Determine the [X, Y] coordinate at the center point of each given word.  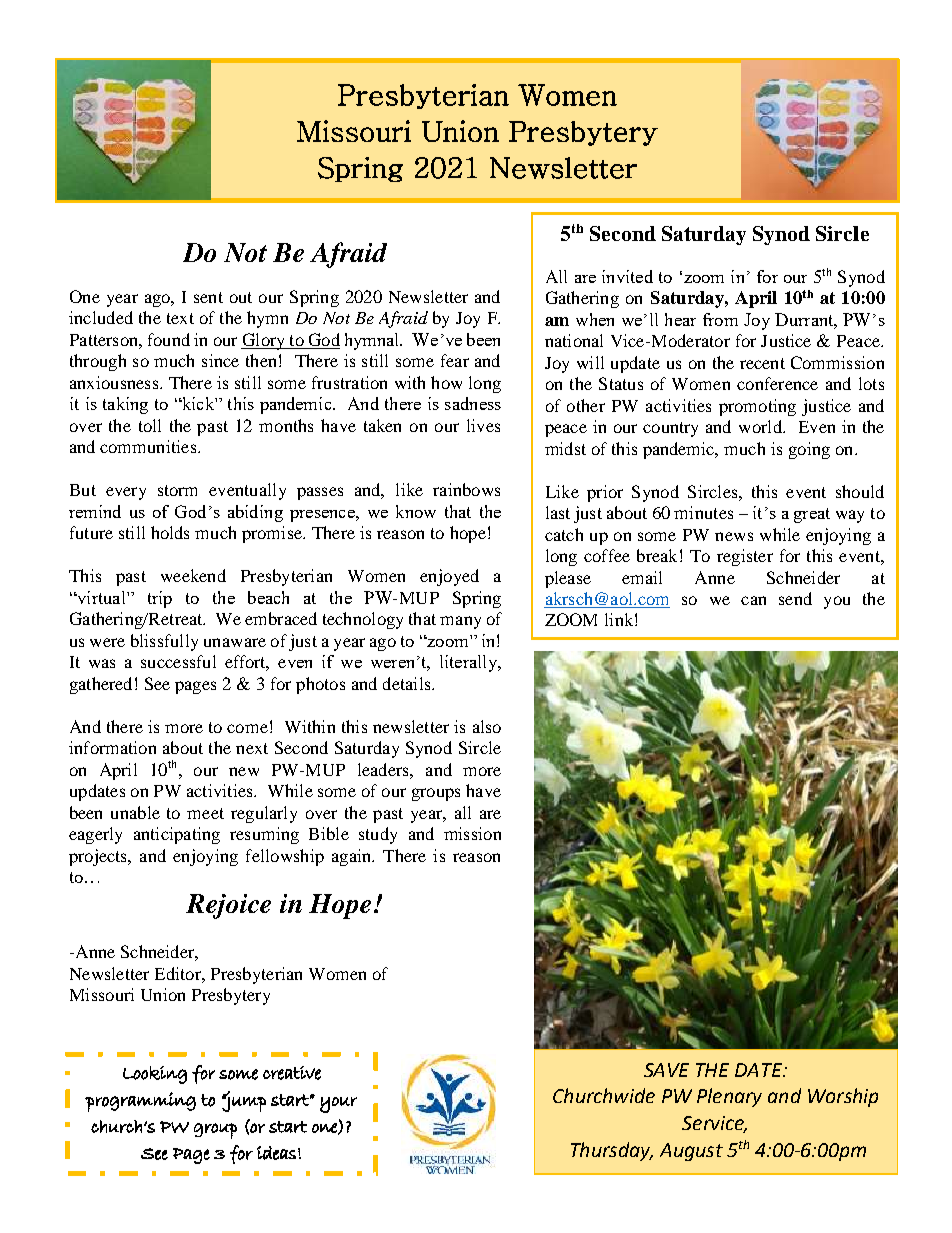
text [180, 318]
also [487, 726]
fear [455, 360]
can [753, 600]
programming [140, 1102]
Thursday [612, 1151]
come [247, 728]
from [720, 319]
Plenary [729, 1097]
